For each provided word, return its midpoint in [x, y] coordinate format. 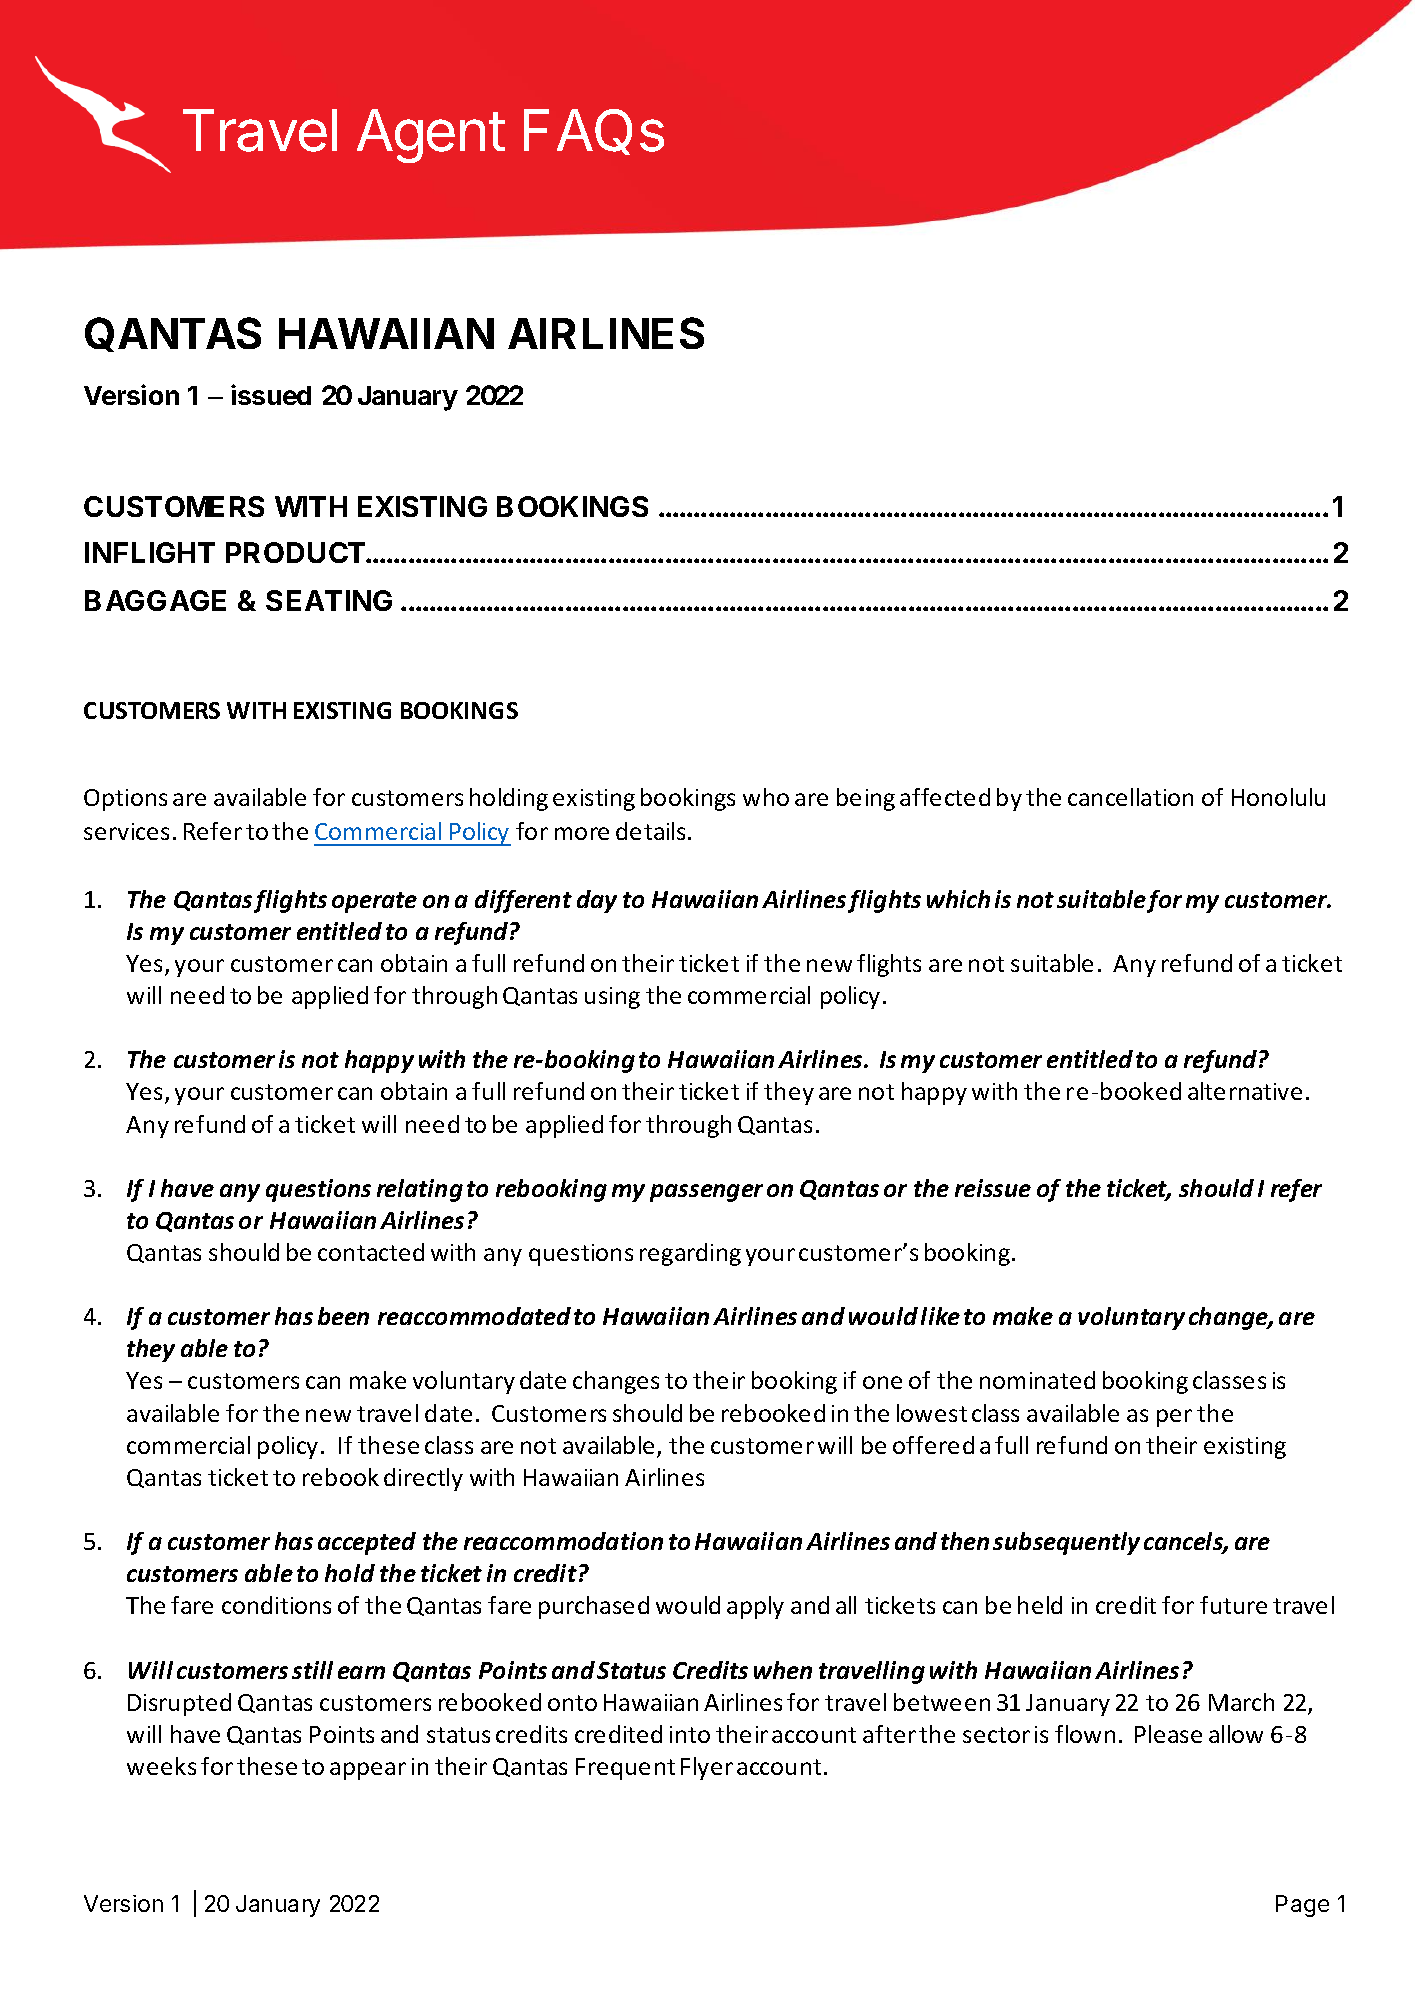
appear [368, 1771]
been [343, 1316]
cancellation [1130, 797]
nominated [1037, 1380]
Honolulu [1278, 797]
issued [271, 394]
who [766, 797]
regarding [690, 1254]
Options [125, 800]
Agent [431, 136]
